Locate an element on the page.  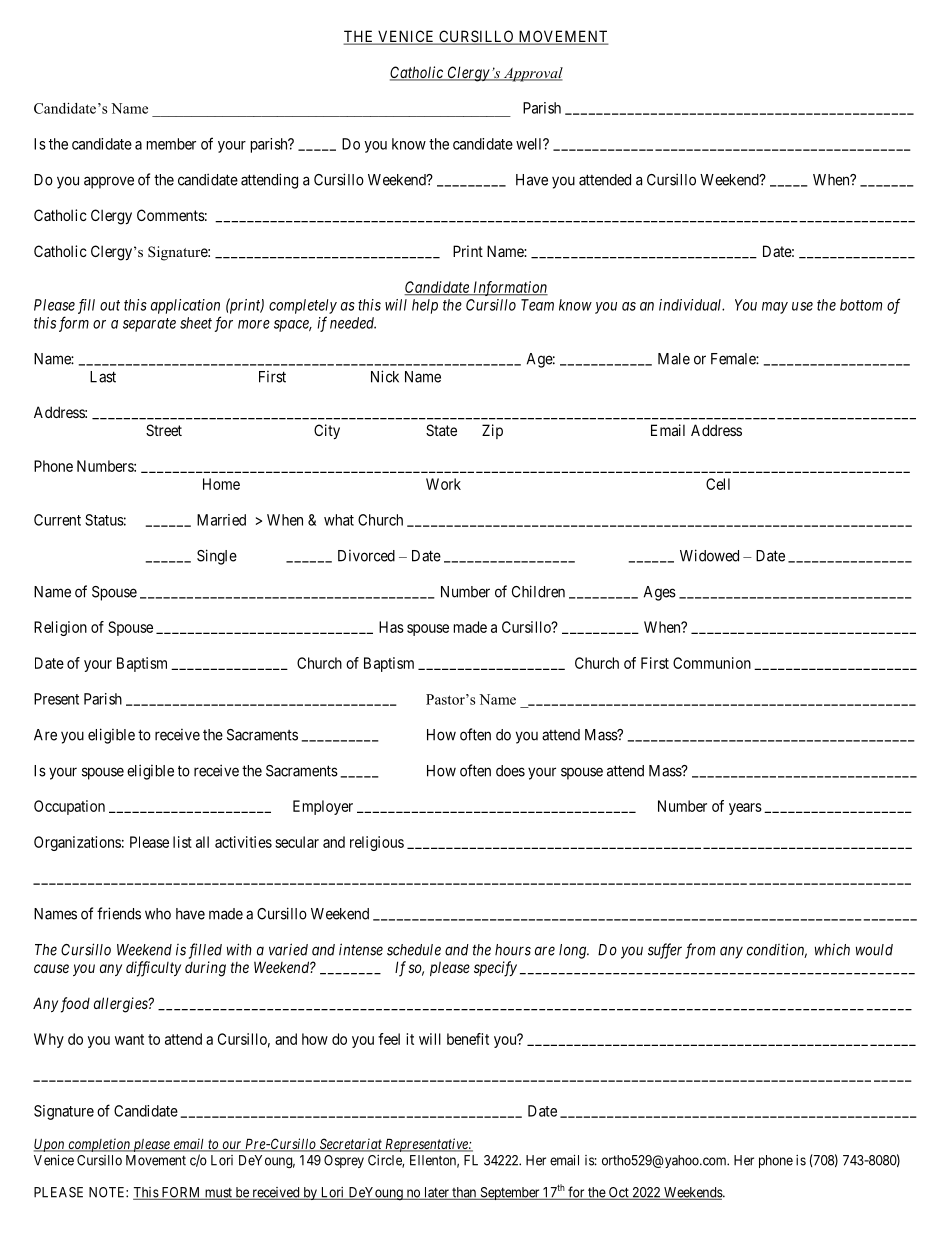
bottom is located at coordinates (861, 305).
